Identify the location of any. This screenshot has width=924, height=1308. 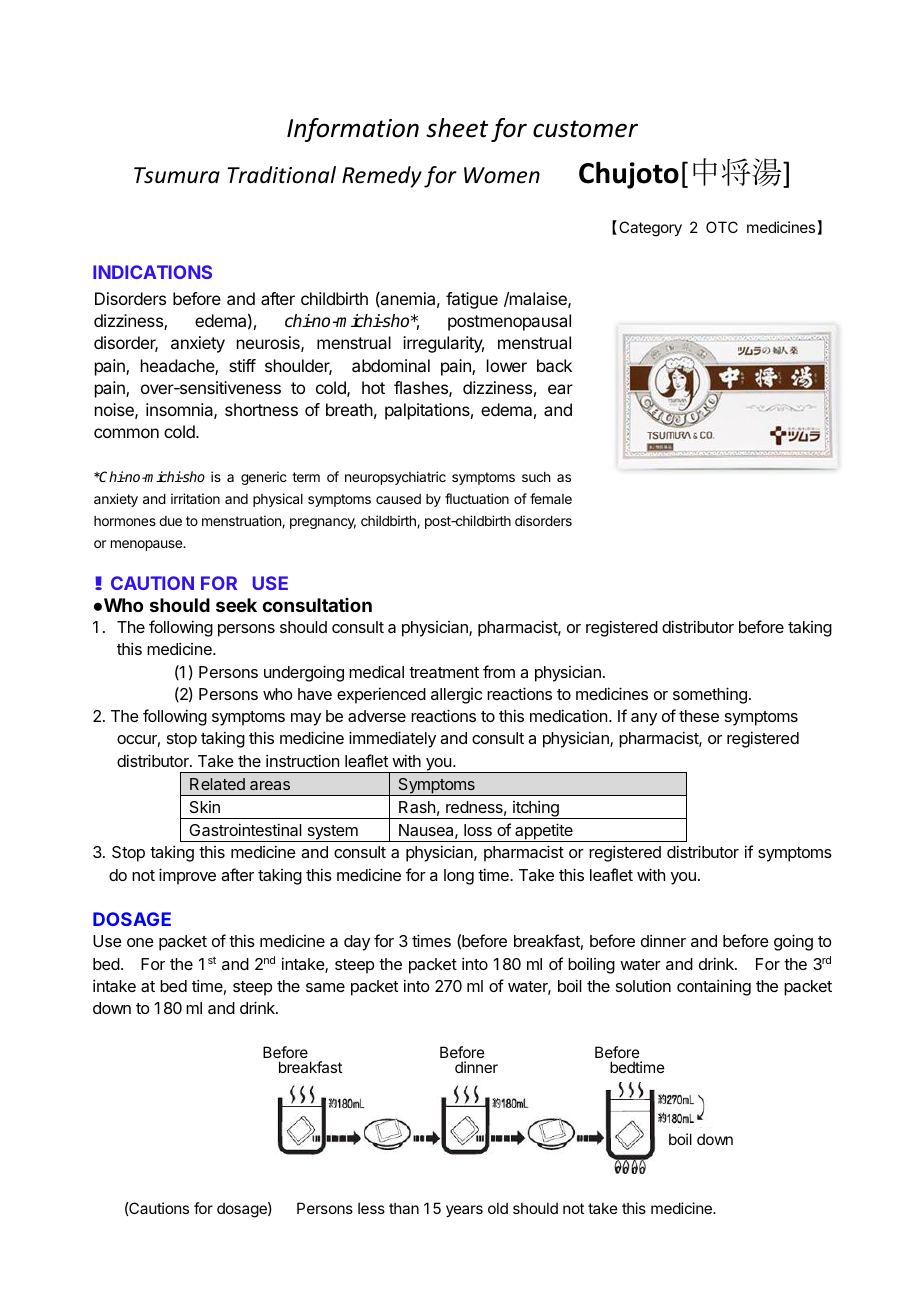
(644, 719).
